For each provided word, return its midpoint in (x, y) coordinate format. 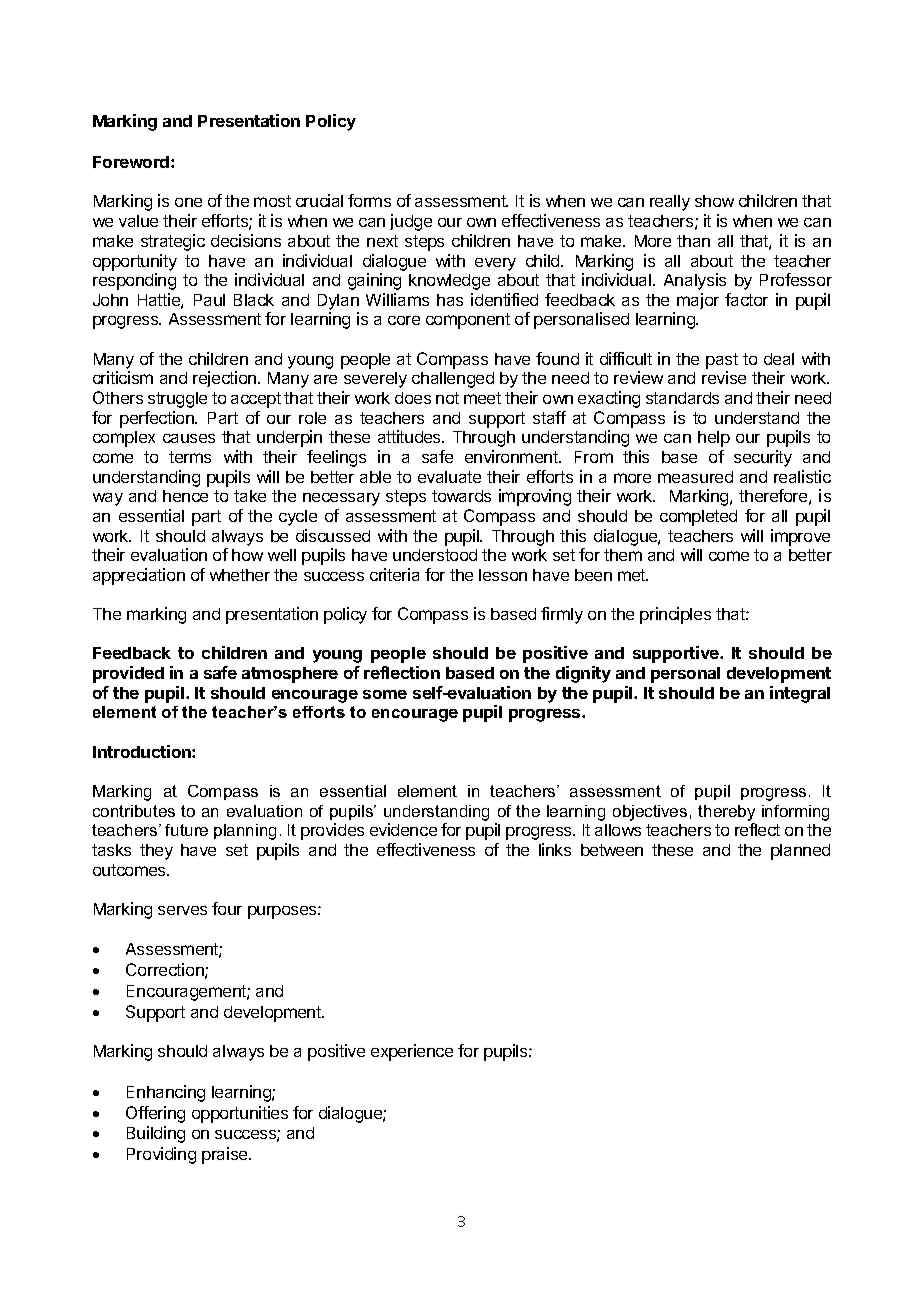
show (714, 201)
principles (675, 615)
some (385, 694)
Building (156, 1134)
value (138, 221)
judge (411, 222)
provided (128, 674)
